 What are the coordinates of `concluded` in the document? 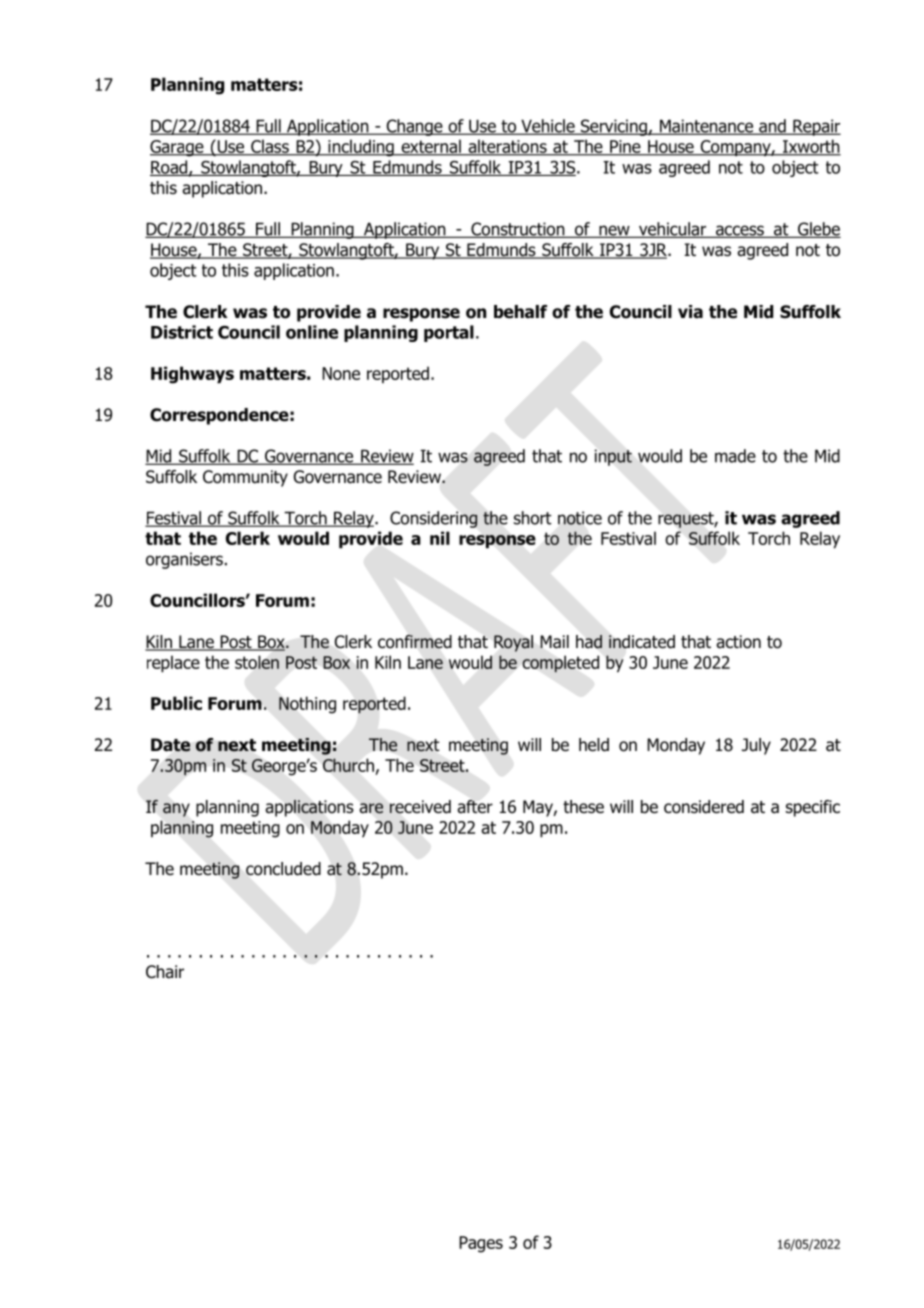 It's located at (283, 869).
